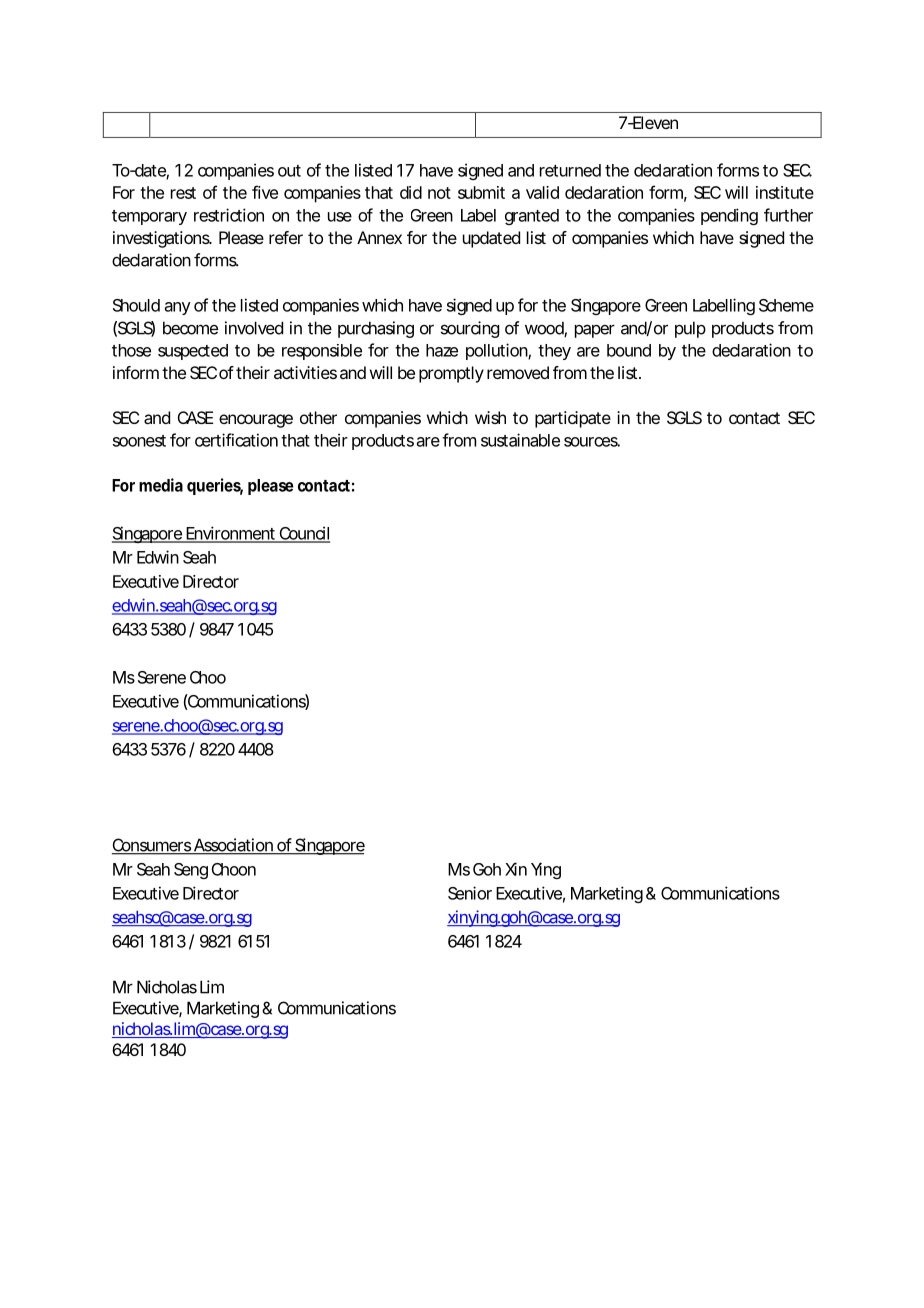 This document has width=924, height=1308. Describe the element at coordinates (573, 419) in the document. I see `participate` at that location.
